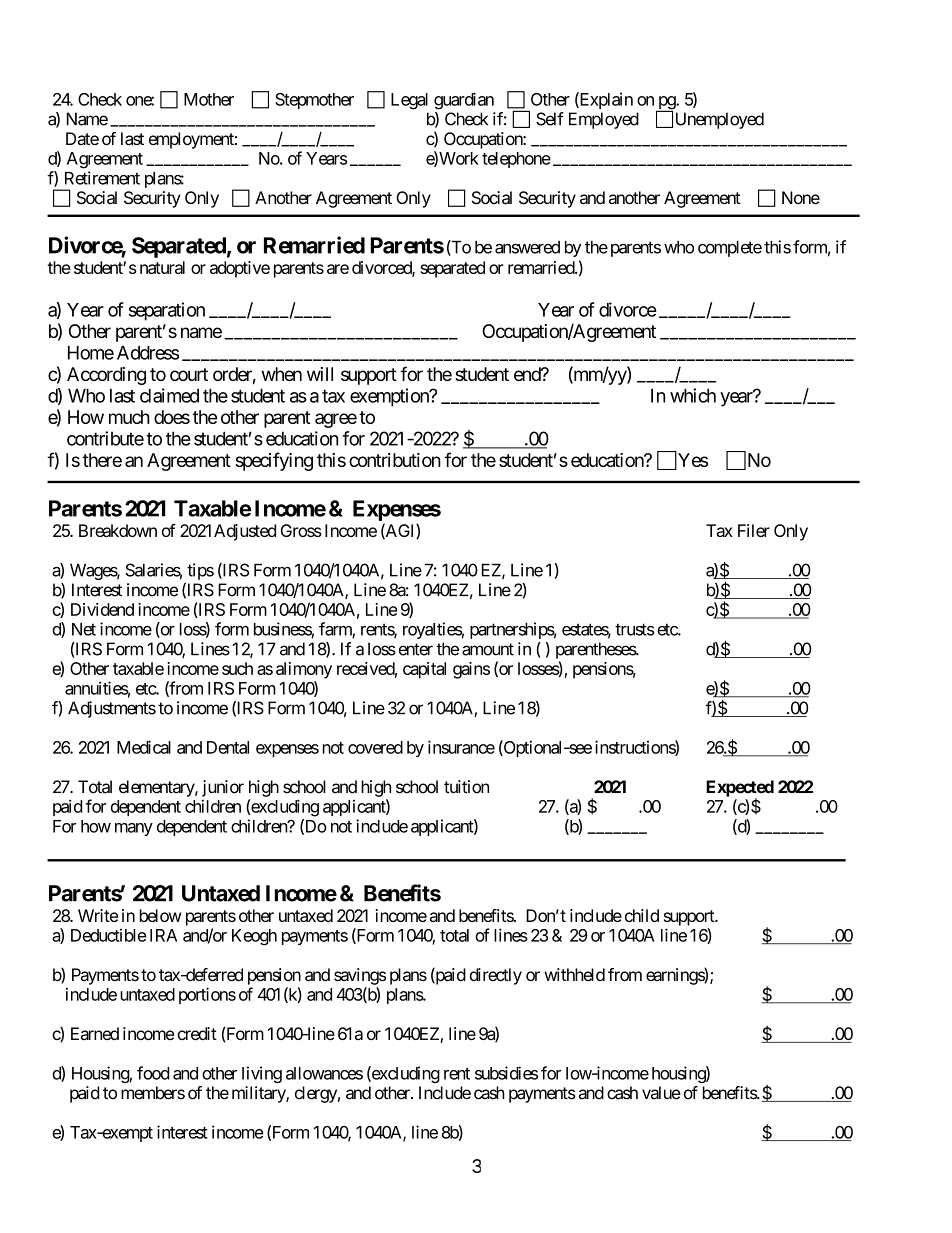 The height and width of the screenshot is (1233, 952). Describe the element at coordinates (635, 629) in the screenshot. I see `trusts` at that location.
